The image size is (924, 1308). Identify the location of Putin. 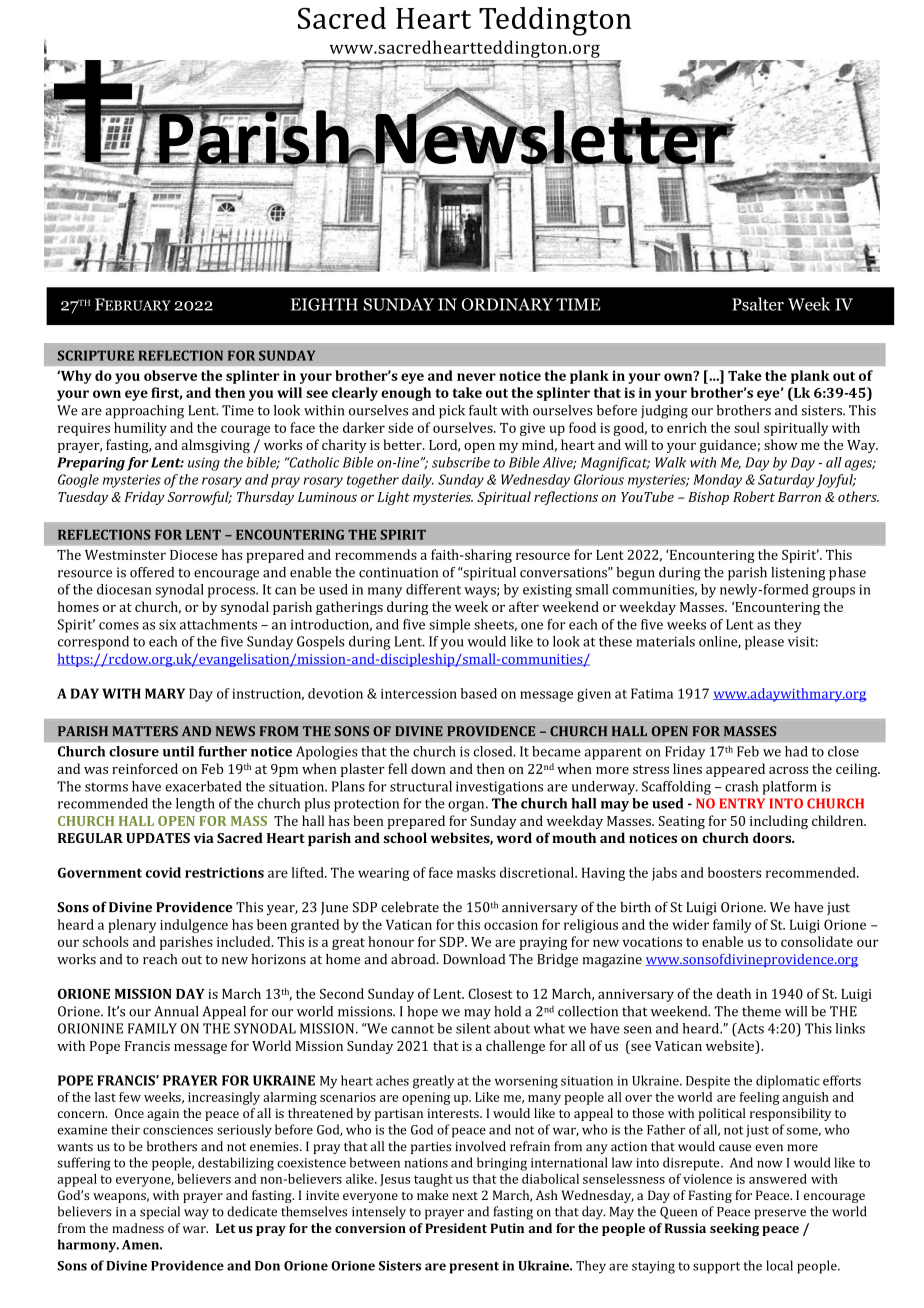
(507, 1228).
